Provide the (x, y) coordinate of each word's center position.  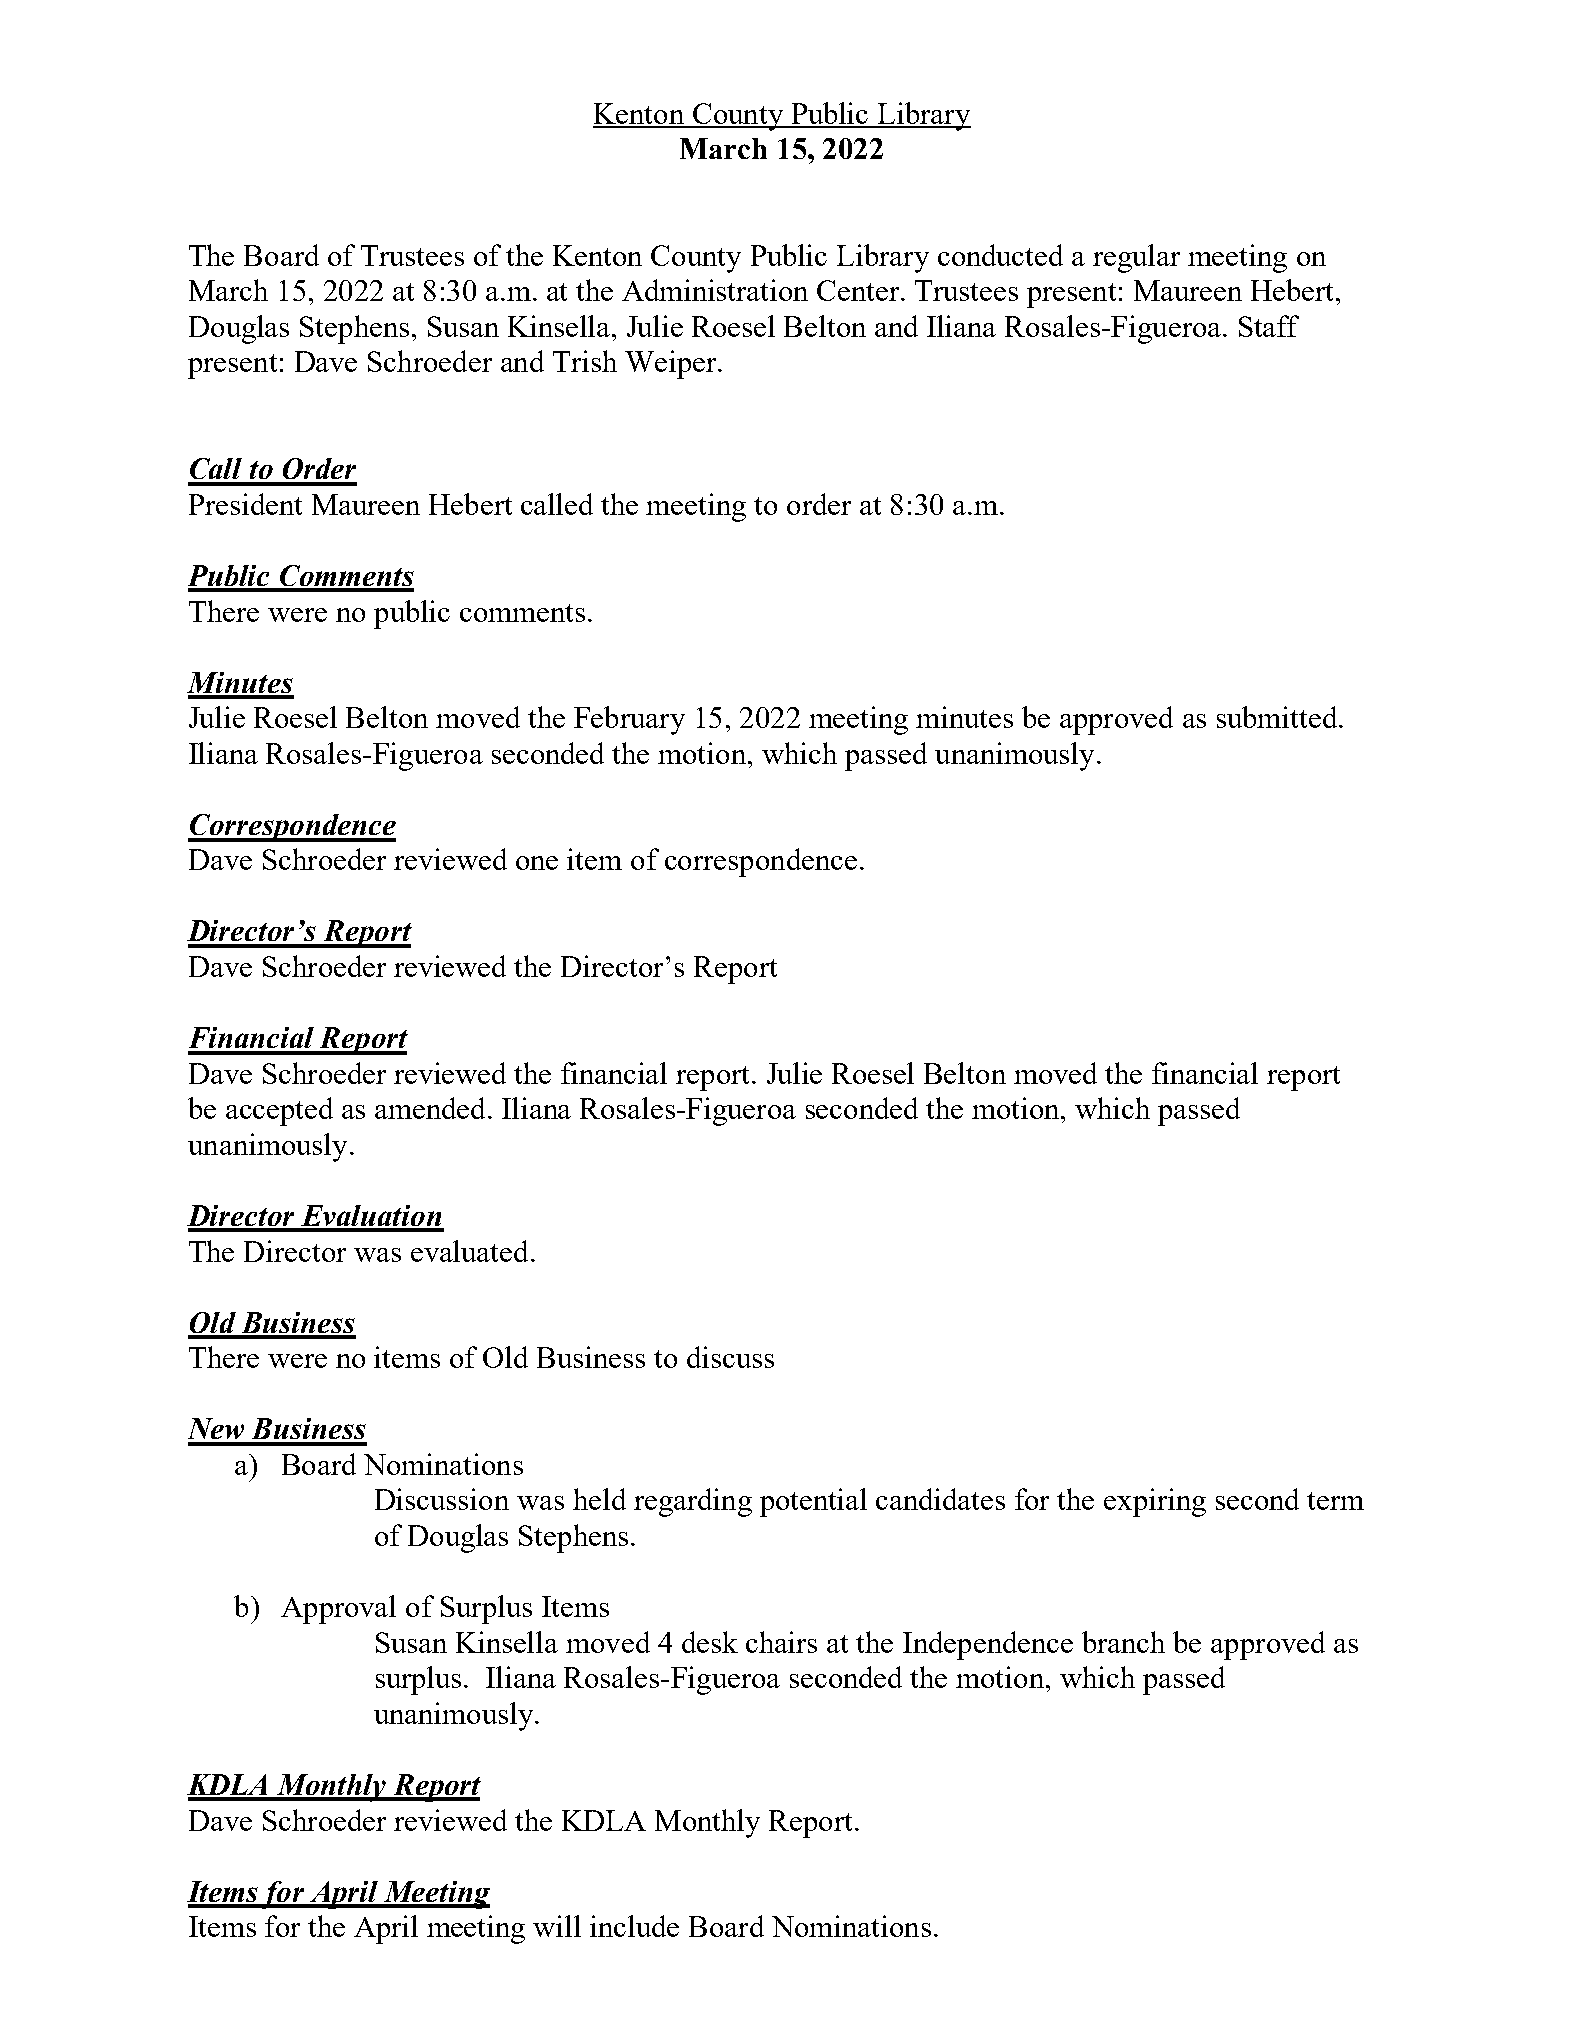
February (629, 720)
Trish (585, 361)
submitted (1278, 717)
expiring (1155, 1502)
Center (859, 290)
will (557, 1926)
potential (813, 1502)
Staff (1269, 326)
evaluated (469, 1251)
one (537, 863)
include (634, 1926)
